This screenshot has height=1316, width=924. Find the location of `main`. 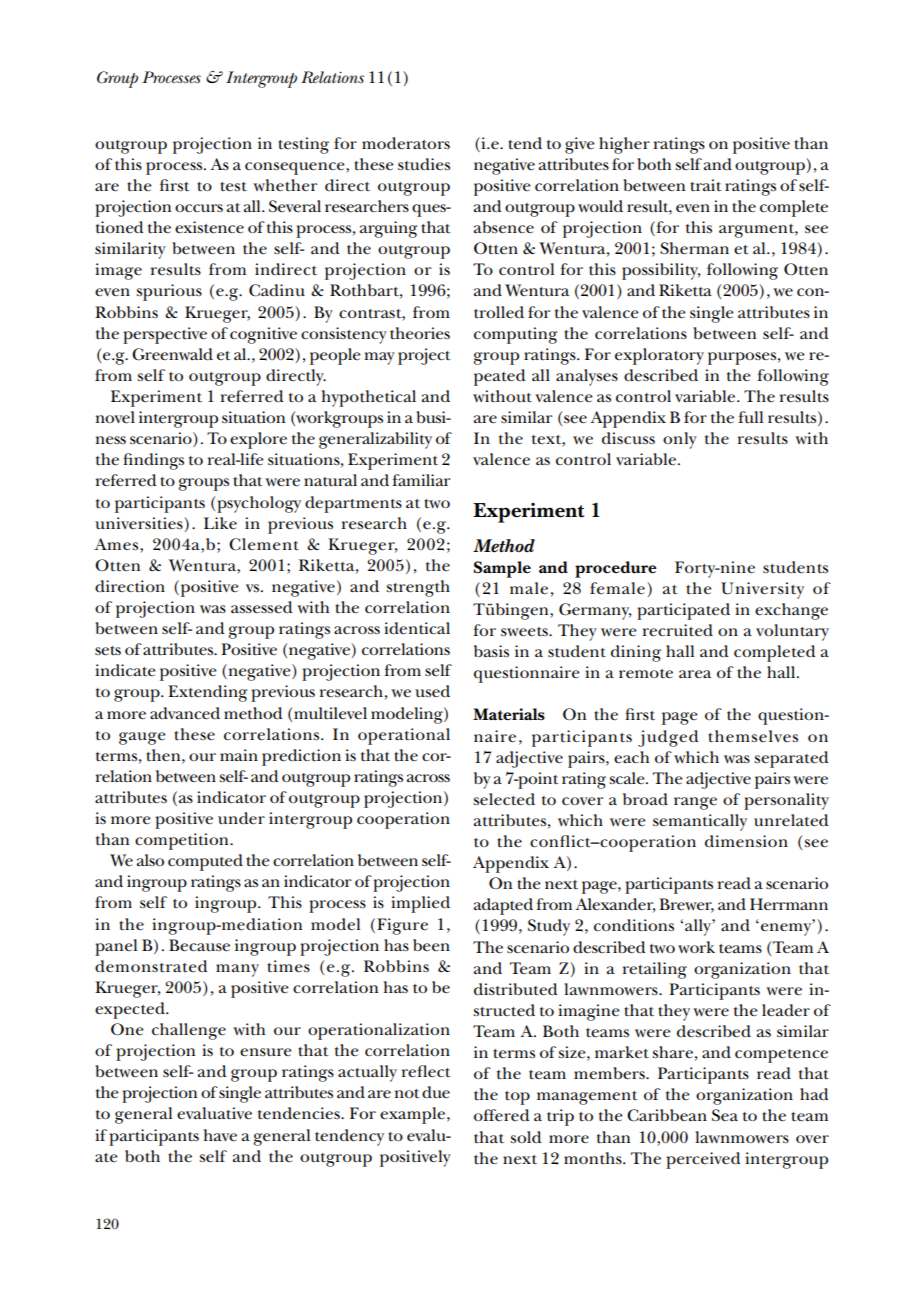

main is located at coordinates (239, 755).
